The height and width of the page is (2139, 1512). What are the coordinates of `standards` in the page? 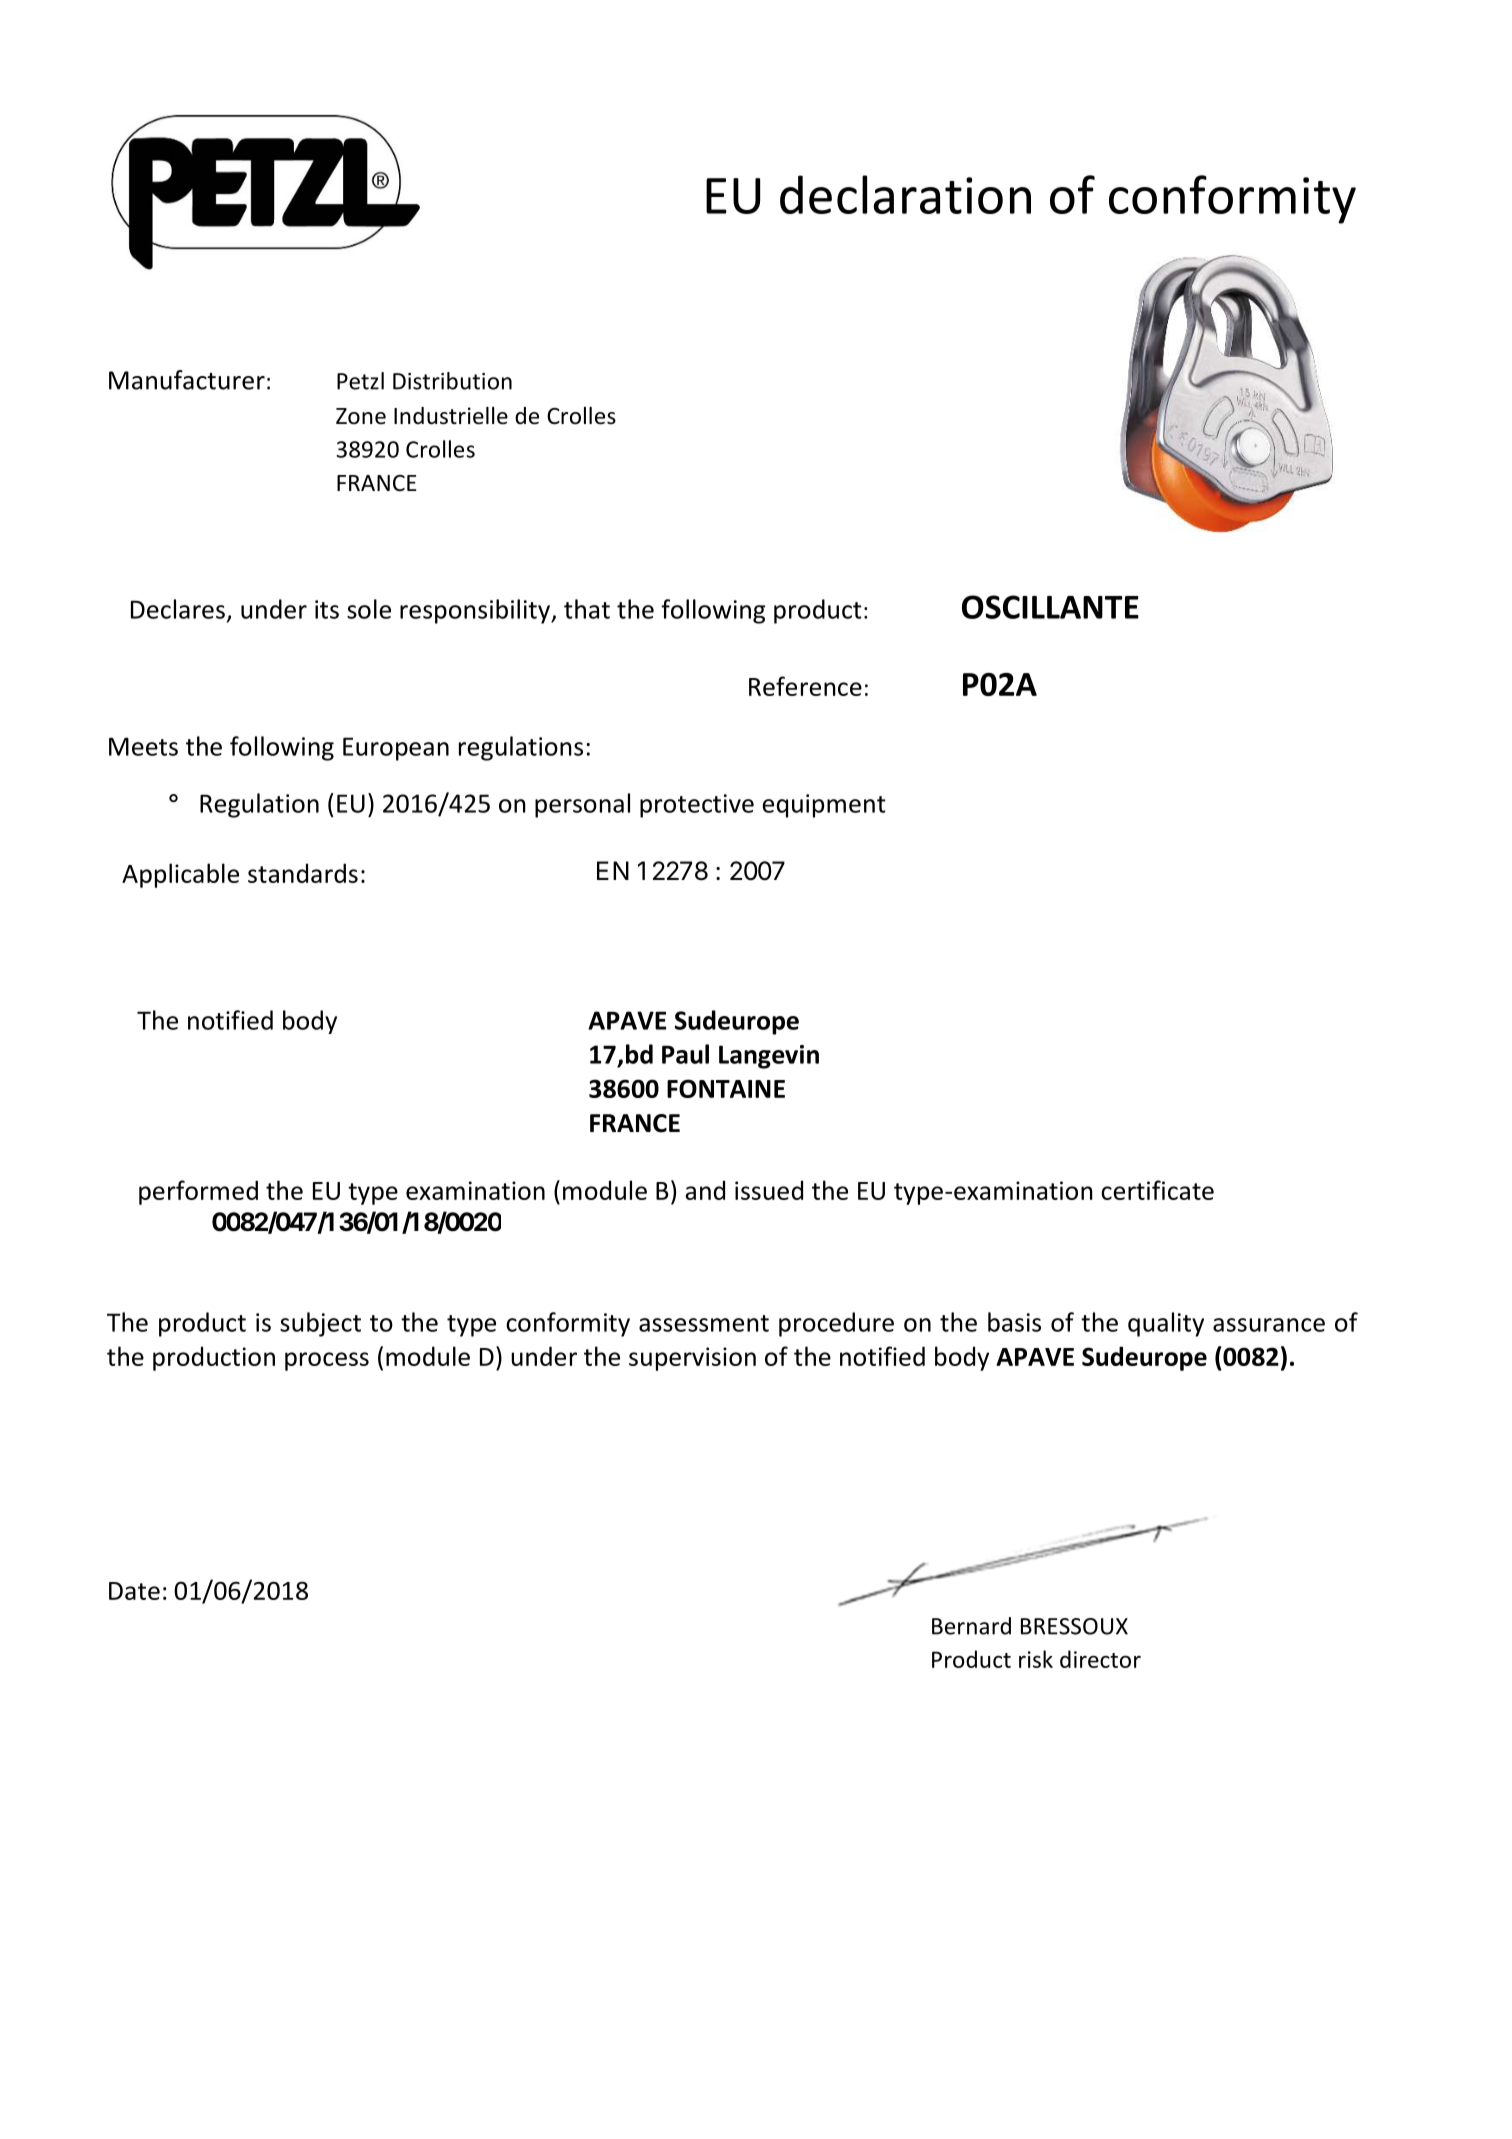 It's located at (303, 873).
